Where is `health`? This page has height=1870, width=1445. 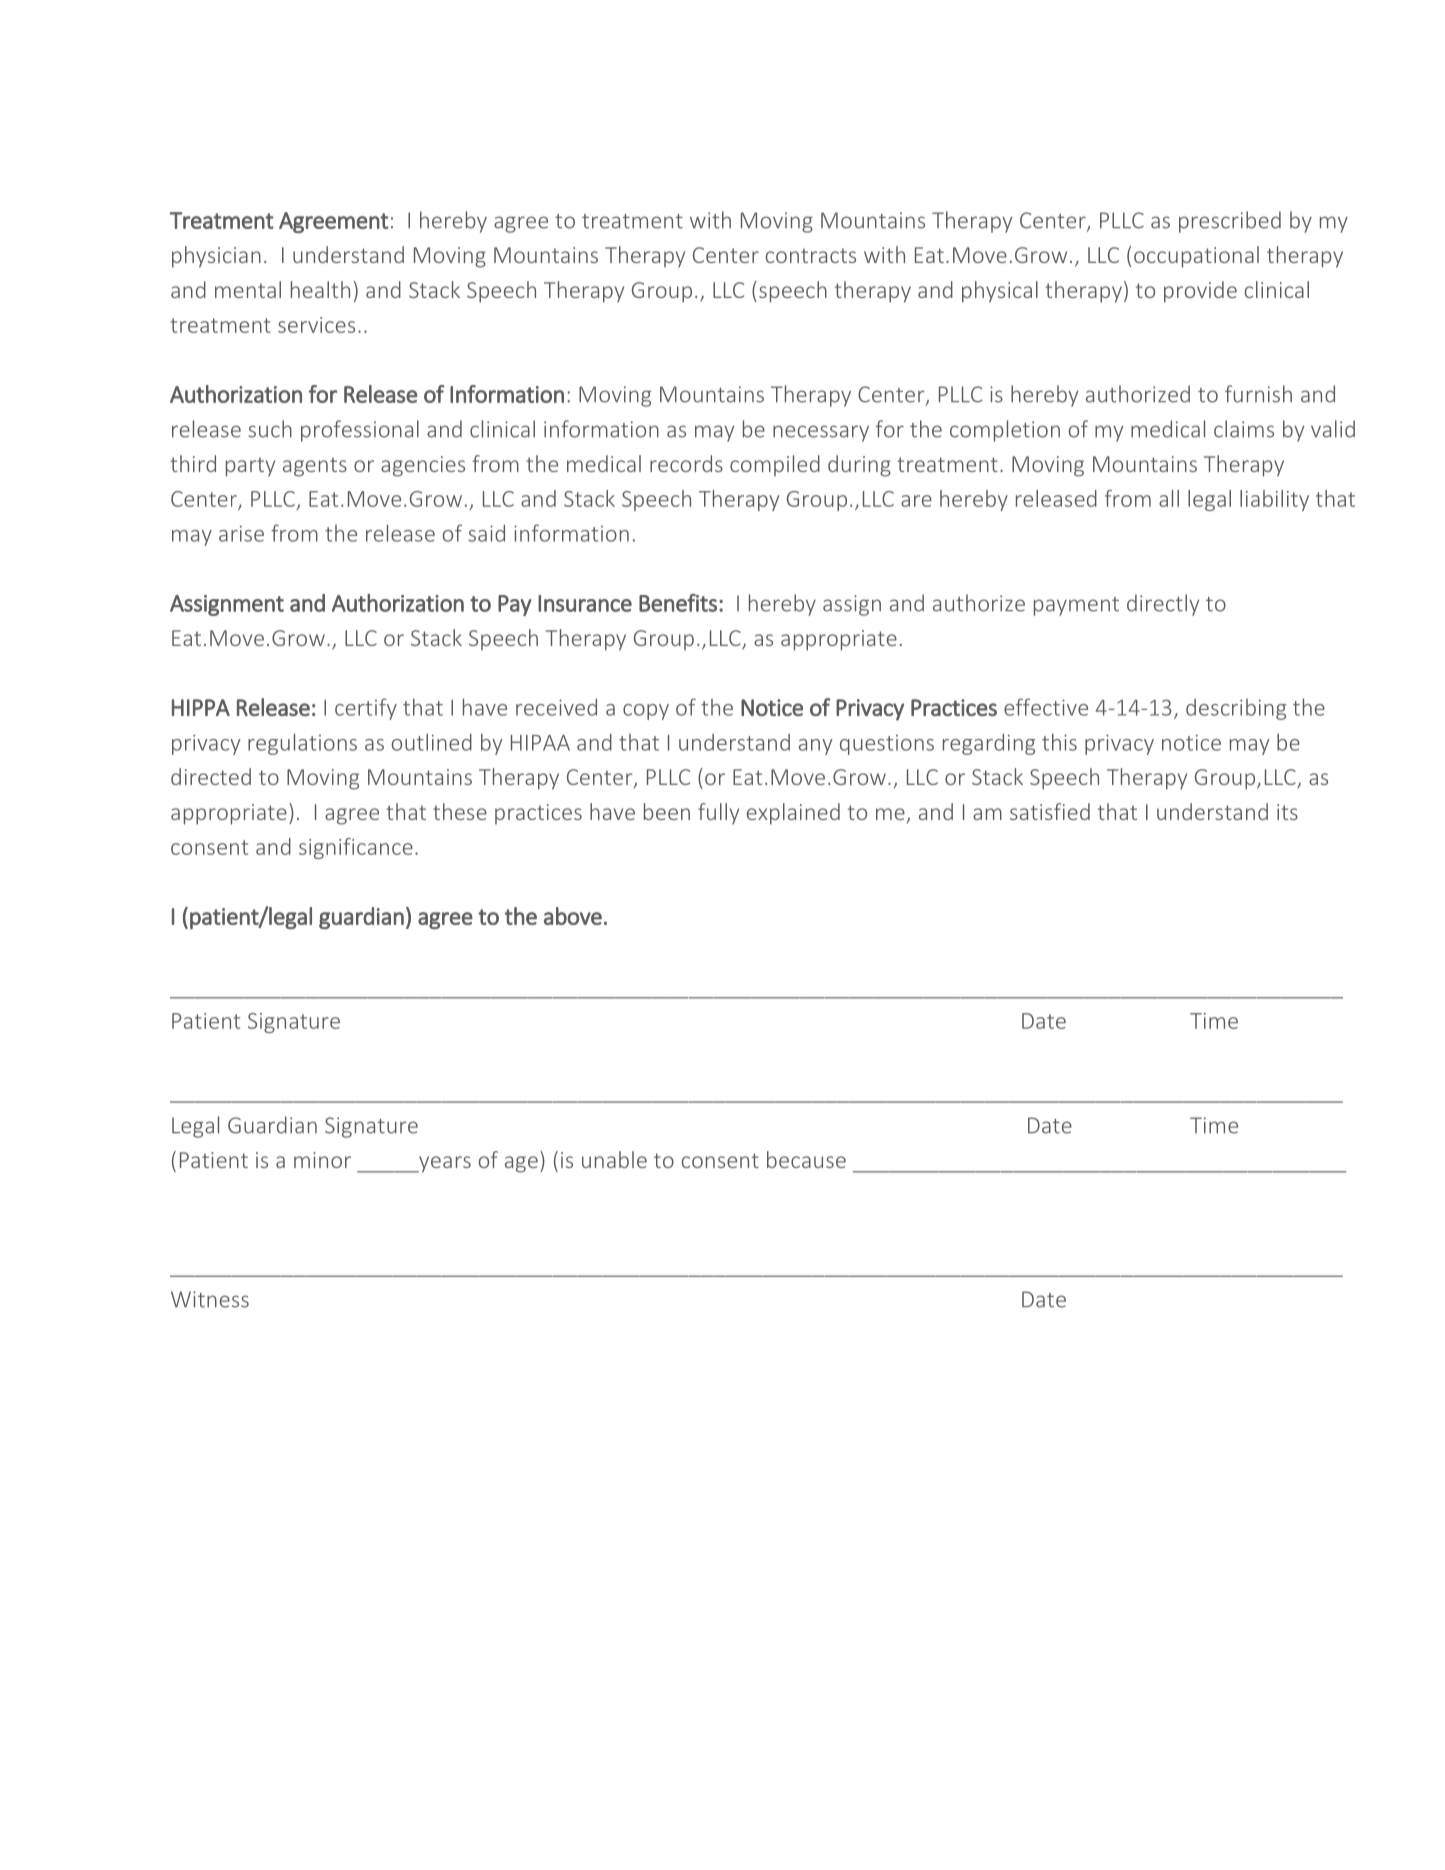
health is located at coordinates (320, 289).
